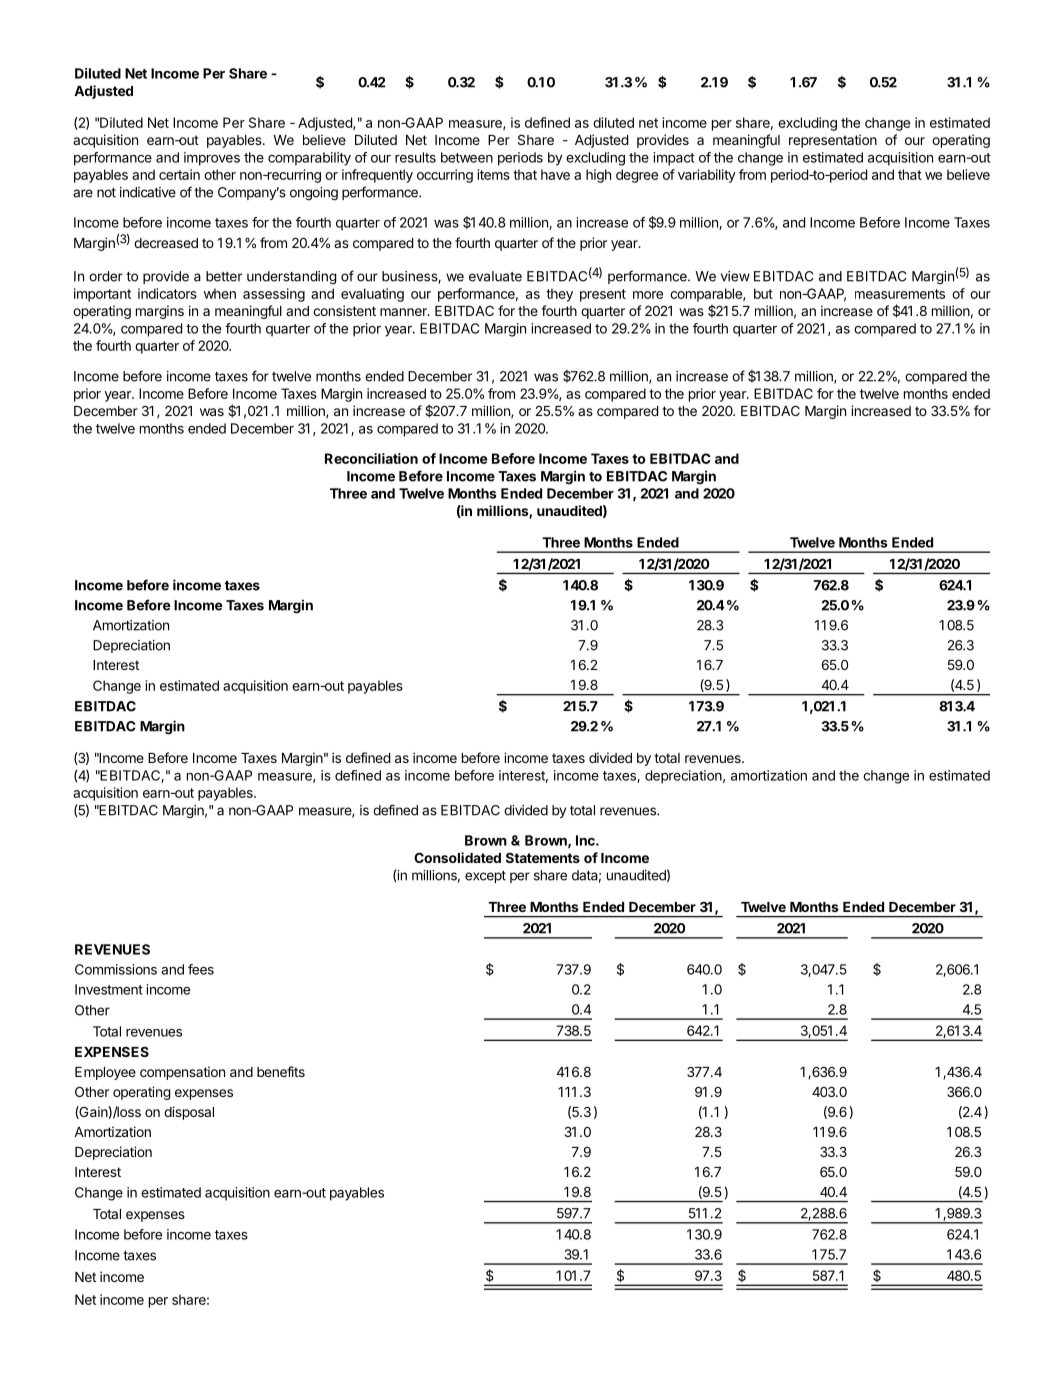 The height and width of the screenshot is (1376, 1063). What do you see at coordinates (344, 310) in the screenshot?
I see `consistent` at bounding box center [344, 310].
